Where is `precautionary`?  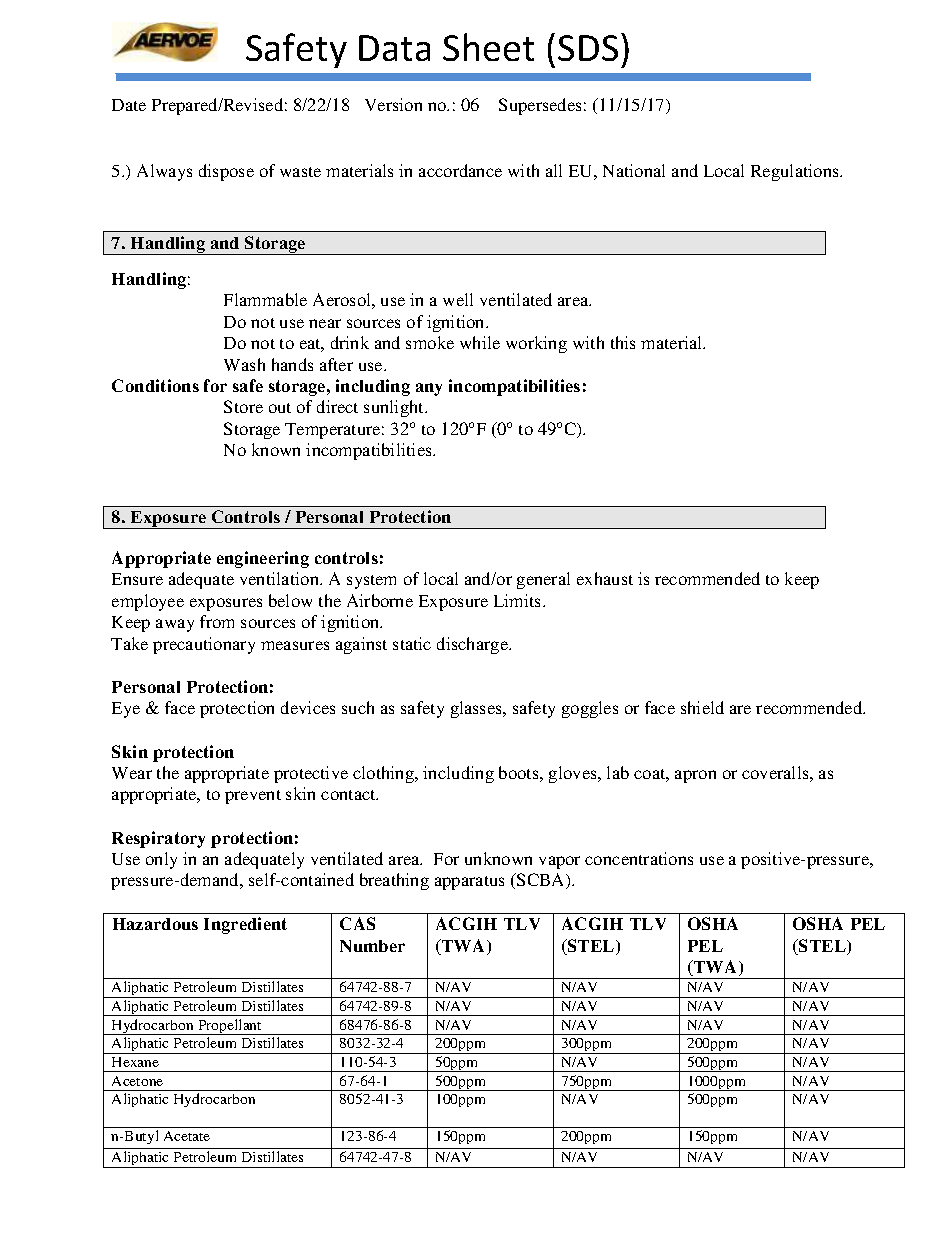 precautionary is located at coordinates (204, 645).
